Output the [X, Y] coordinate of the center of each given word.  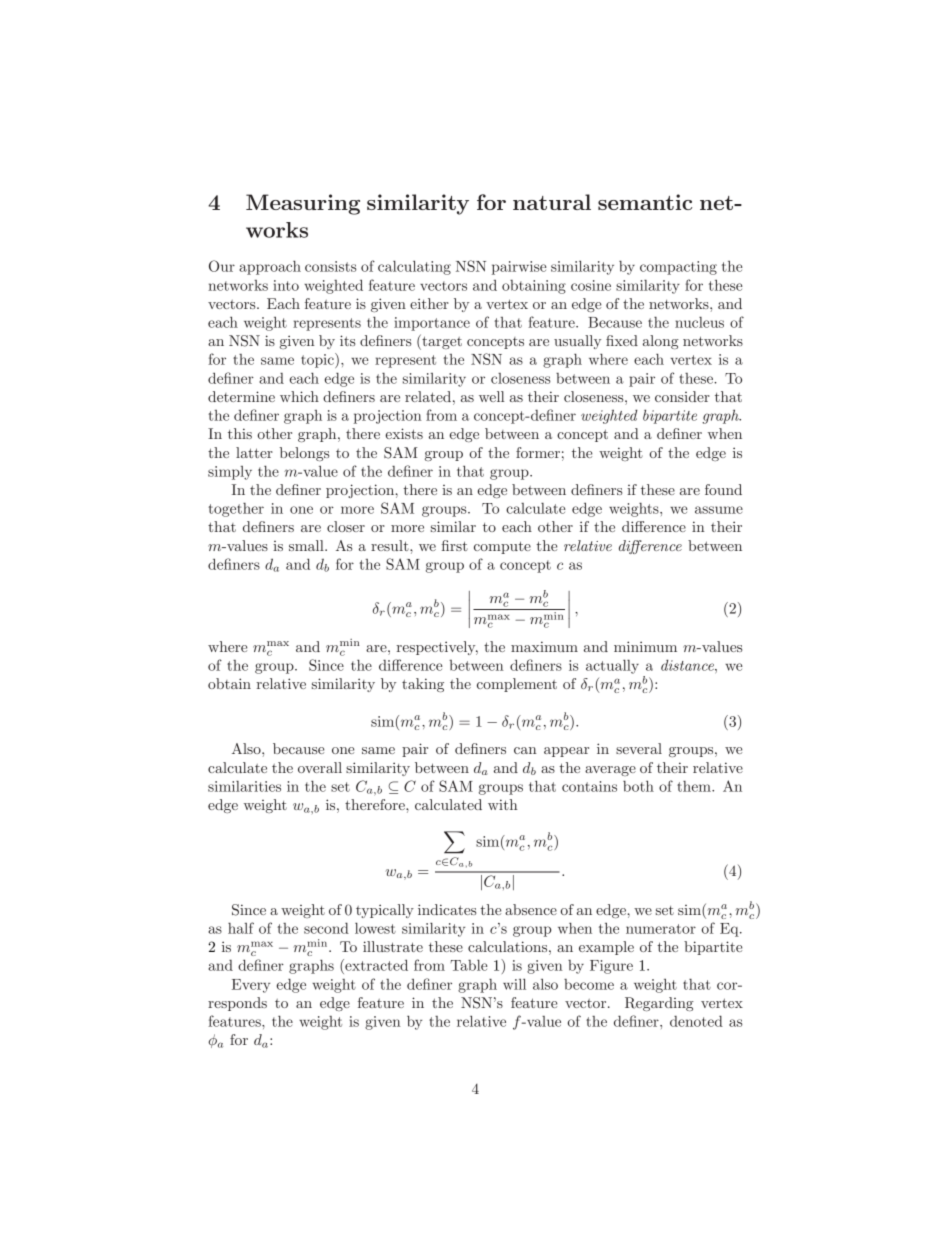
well [492, 396]
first [454, 545]
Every [251, 986]
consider [682, 396]
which [299, 396]
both [638, 786]
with [503, 804]
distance [688, 665]
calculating [414, 267]
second [326, 928]
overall [320, 767]
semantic [645, 202]
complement [517, 685]
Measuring [303, 204]
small [307, 545]
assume [719, 510]
